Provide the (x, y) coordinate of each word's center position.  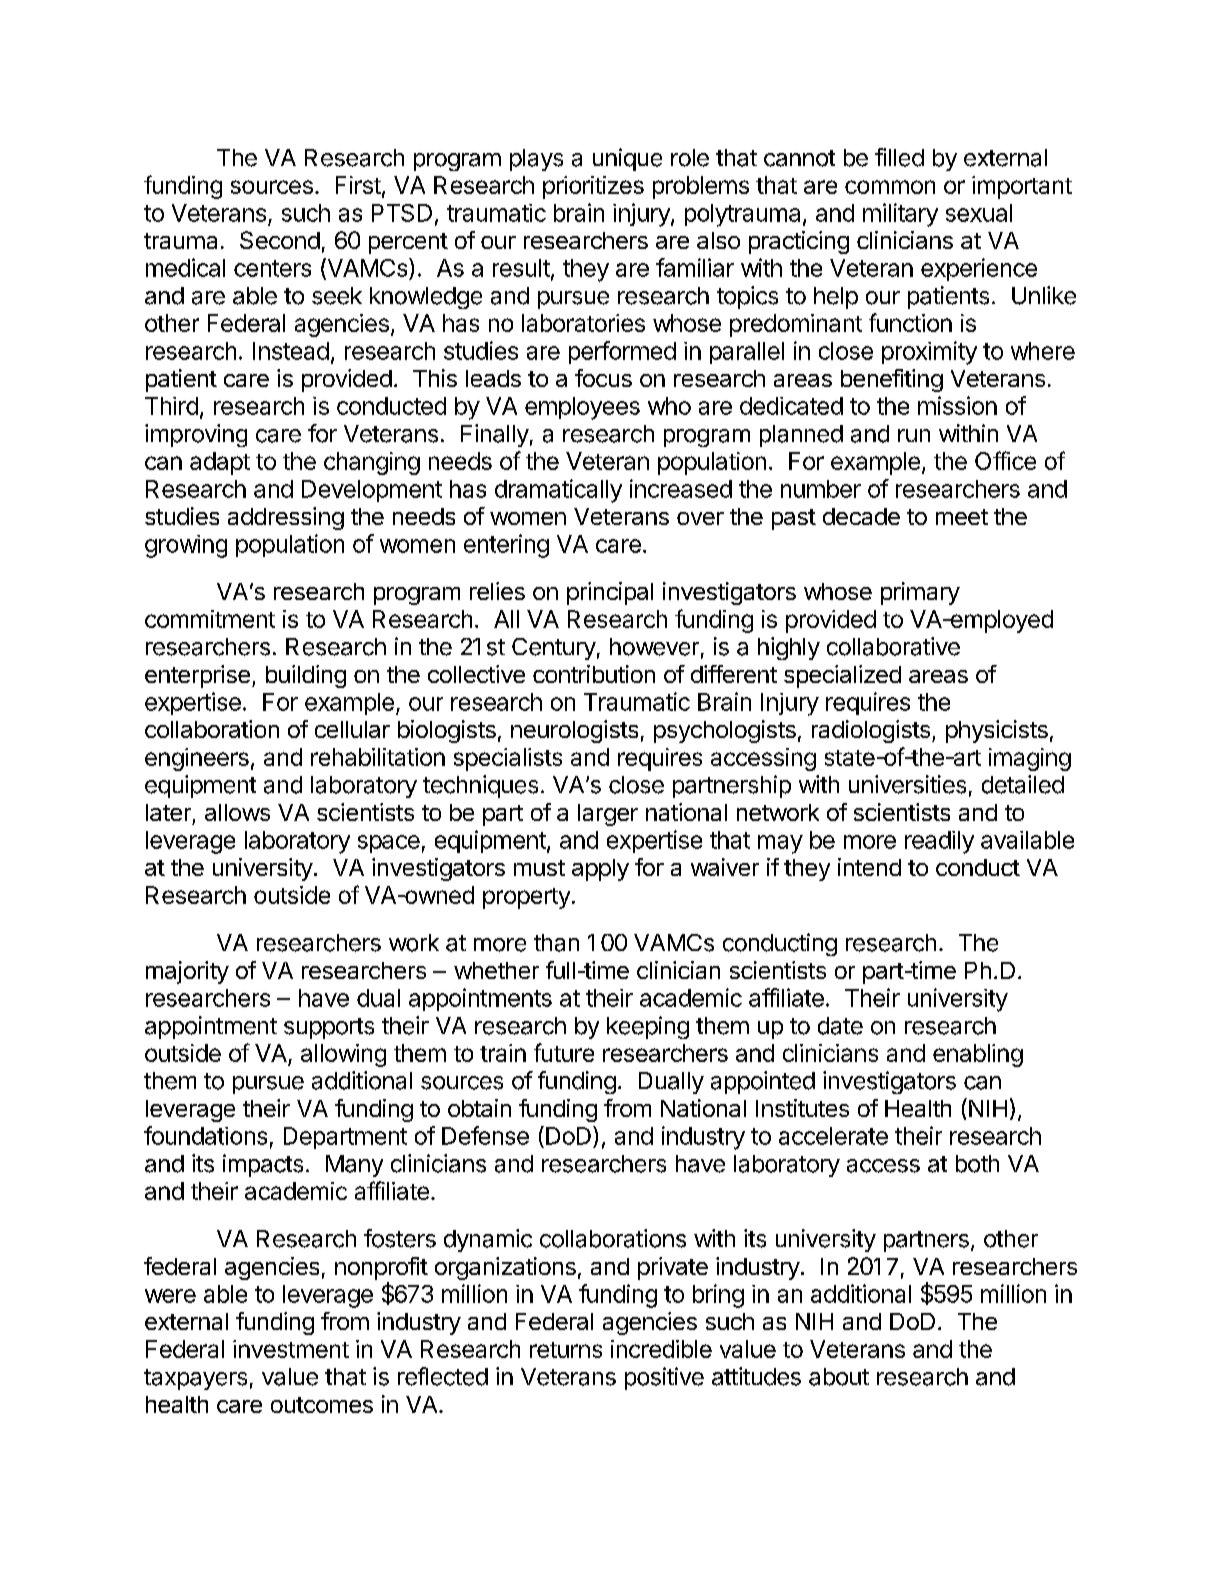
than (556, 943)
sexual (979, 213)
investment (291, 1349)
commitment (210, 619)
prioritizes (593, 187)
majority (187, 972)
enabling (978, 1055)
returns (566, 1350)
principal (610, 593)
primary (920, 593)
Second (280, 240)
